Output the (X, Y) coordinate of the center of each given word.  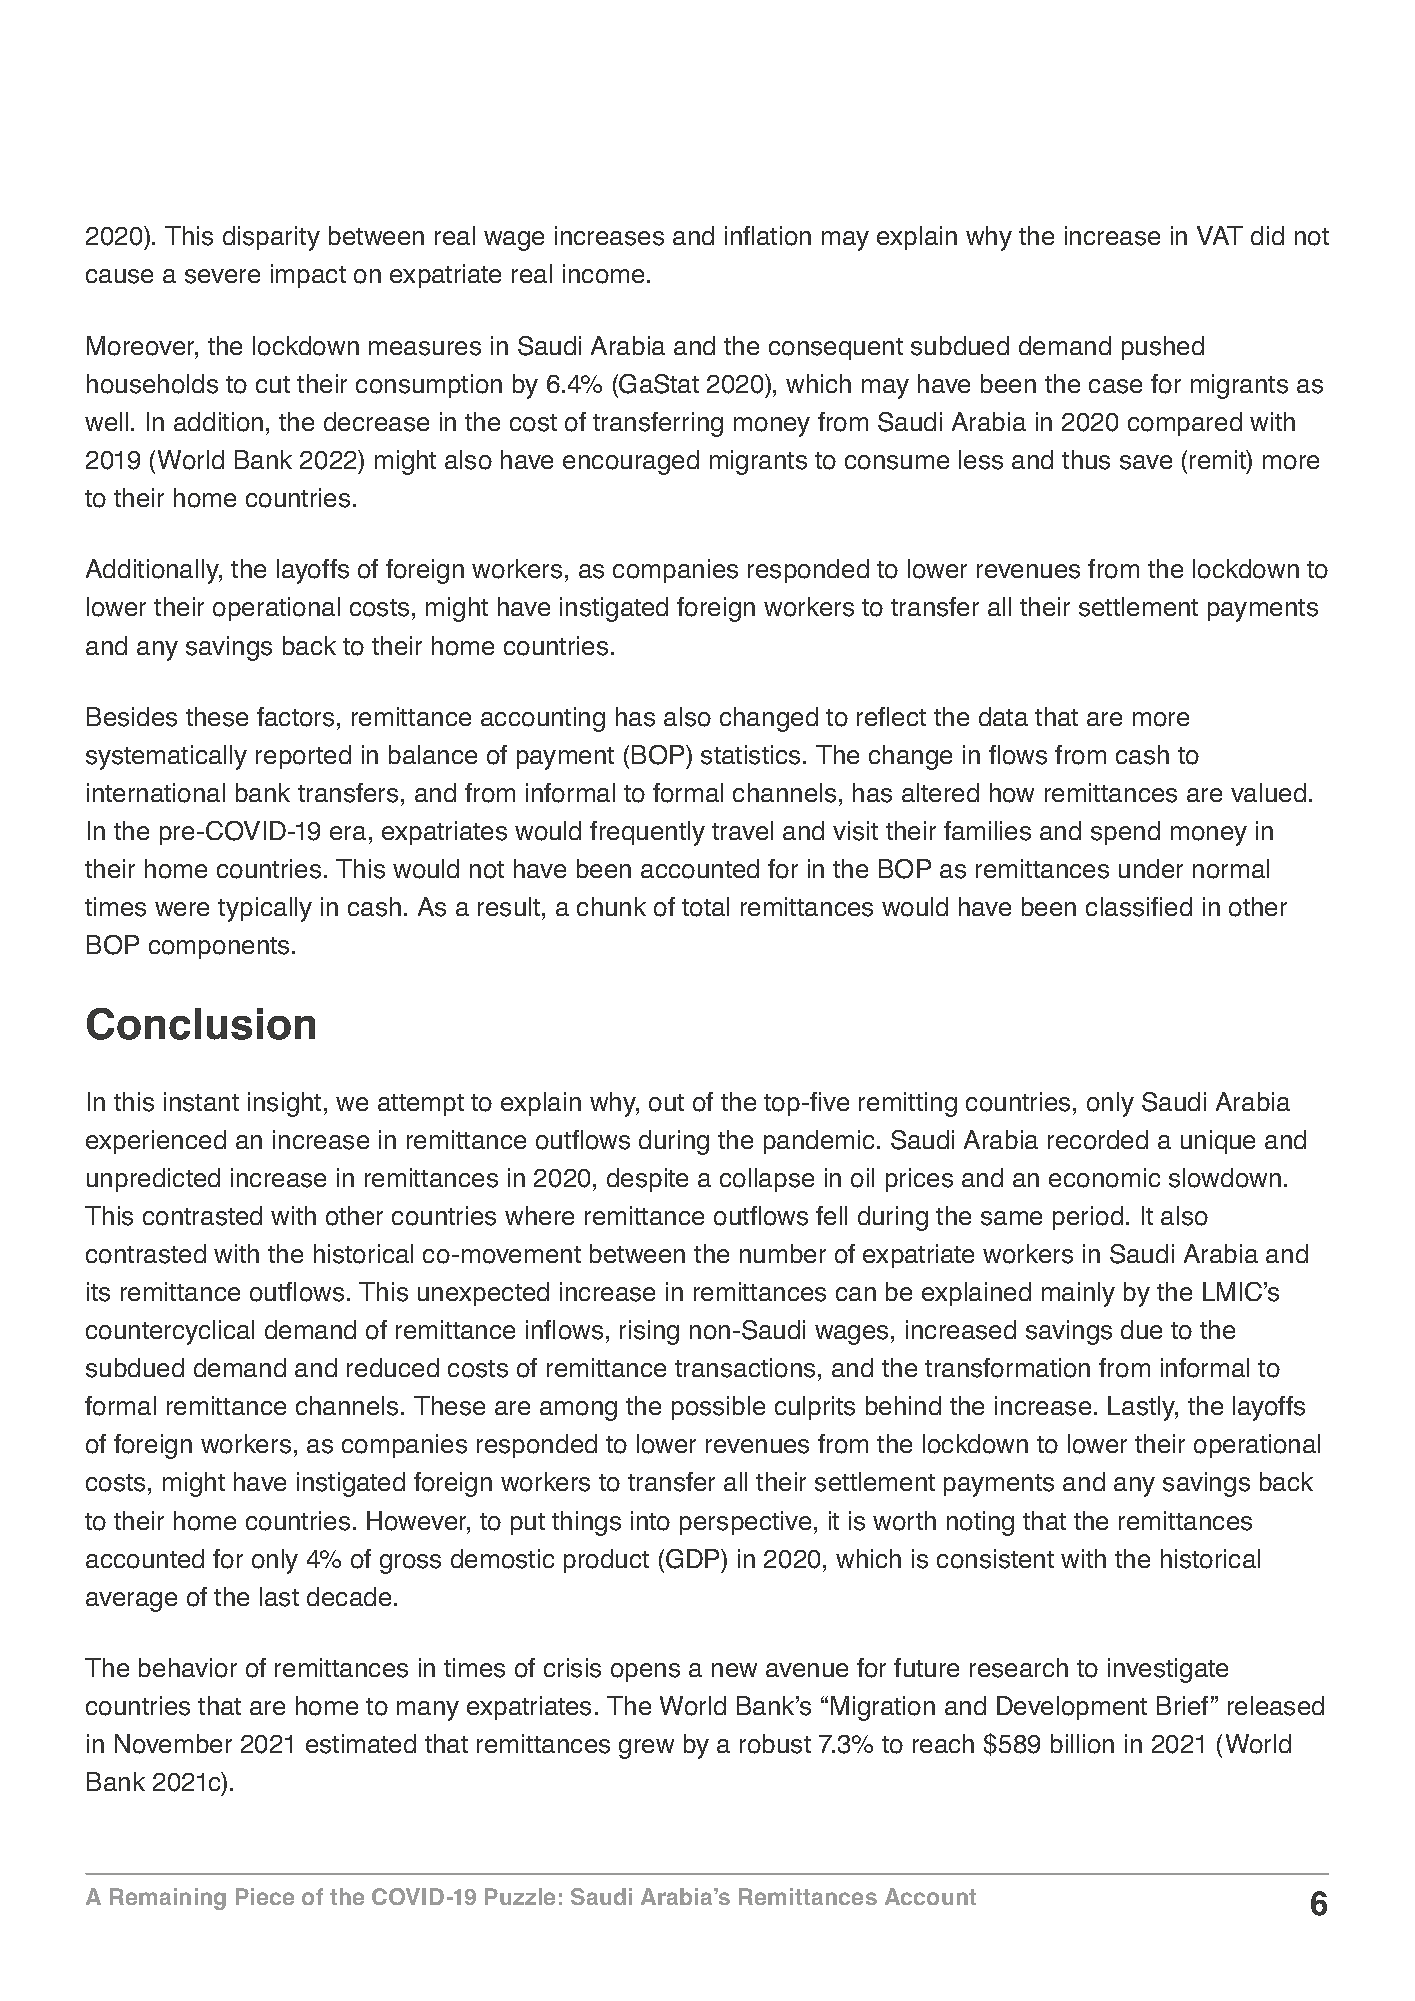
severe (222, 276)
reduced (393, 1367)
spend (1125, 833)
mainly (1078, 1294)
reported (303, 757)
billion (1082, 1744)
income (603, 274)
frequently (647, 833)
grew (646, 1749)
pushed (1163, 348)
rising (649, 1332)
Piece (265, 1896)
